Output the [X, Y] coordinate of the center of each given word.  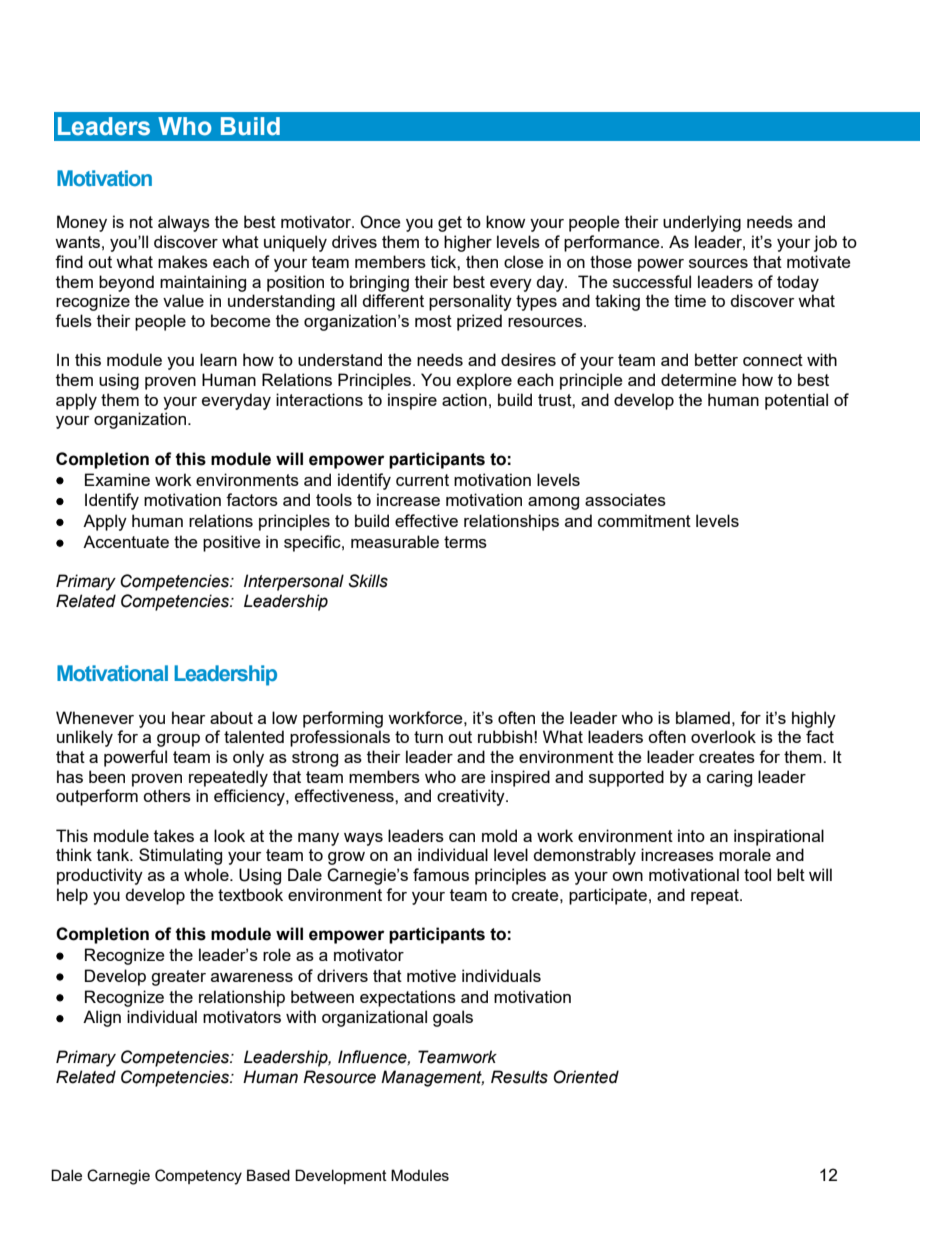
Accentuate [126, 541]
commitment [644, 520]
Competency [198, 1177]
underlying [702, 223]
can [462, 837]
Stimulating [180, 856]
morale [745, 854]
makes [183, 261]
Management [432, 1078]
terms [465, 542]
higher [468, 243]
